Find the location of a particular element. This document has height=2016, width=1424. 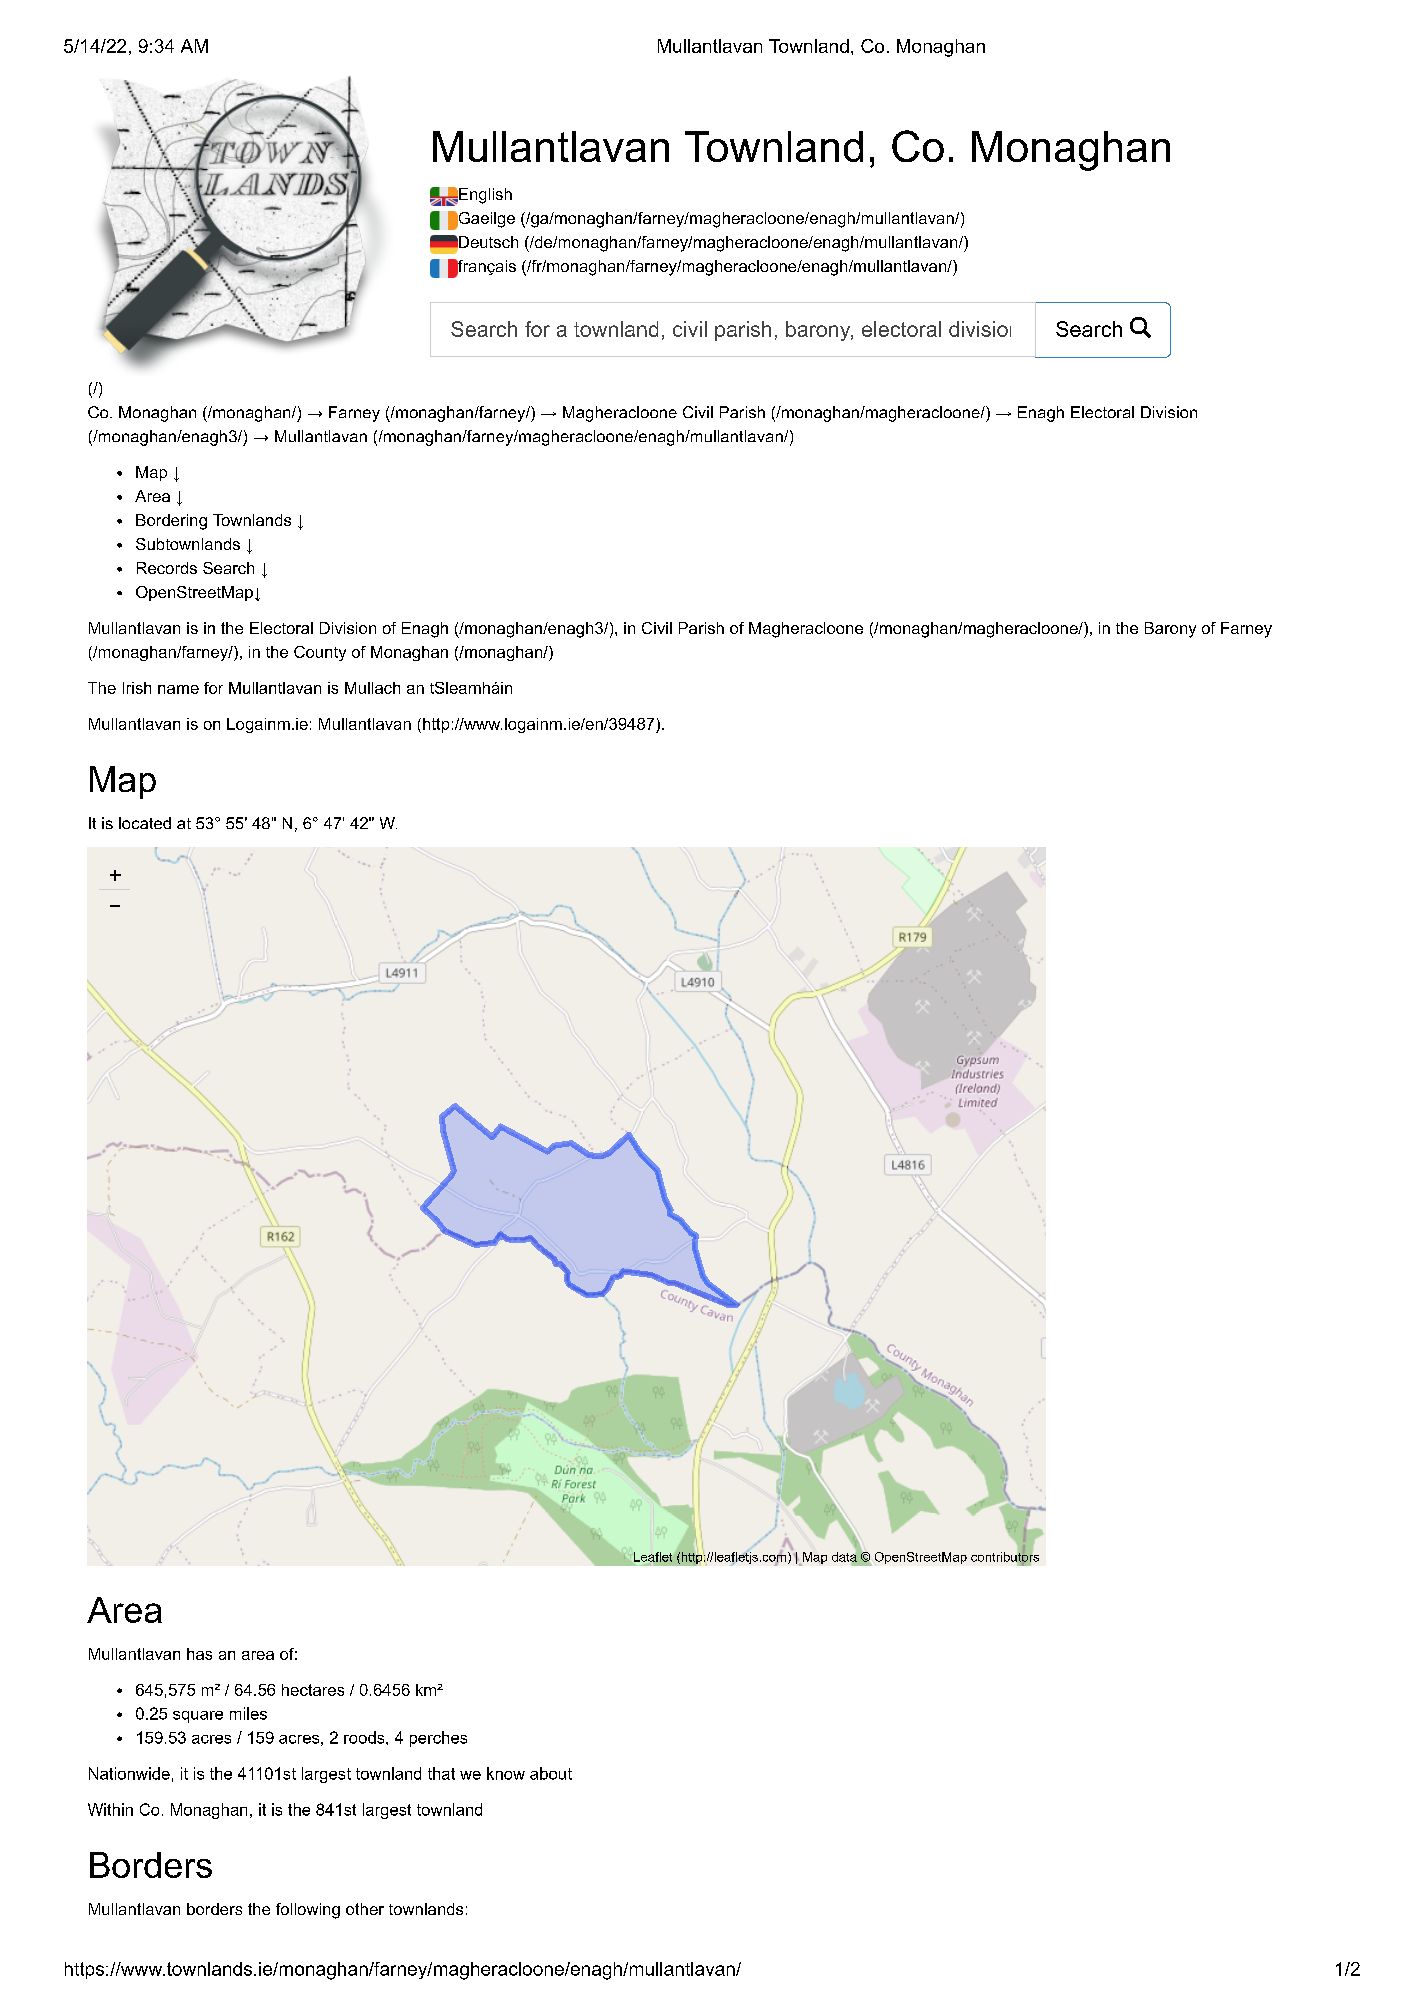

about is located at coordinates (551, 1773).
